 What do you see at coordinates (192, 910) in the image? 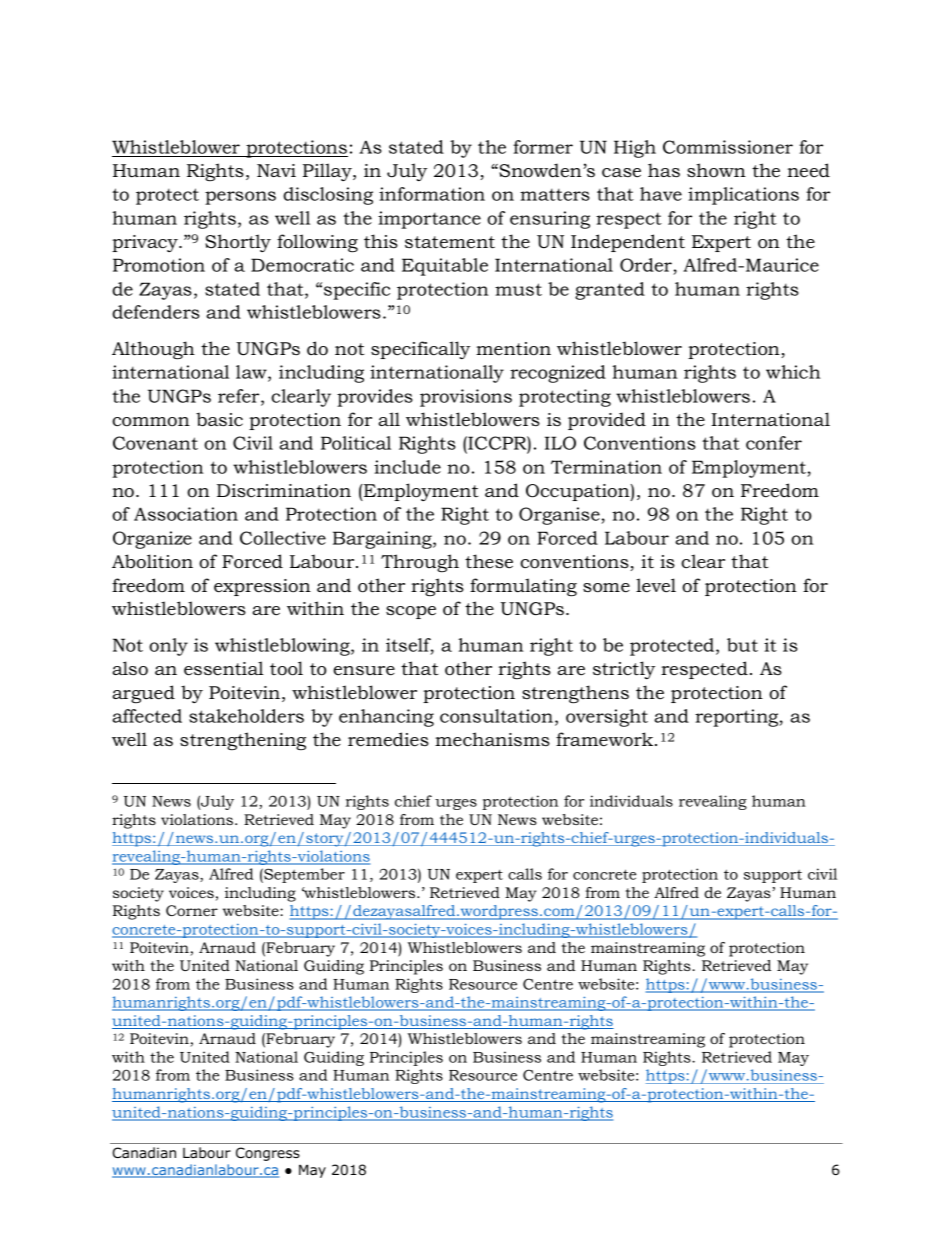
I see `Corner` at bounding box center [192, 910].
